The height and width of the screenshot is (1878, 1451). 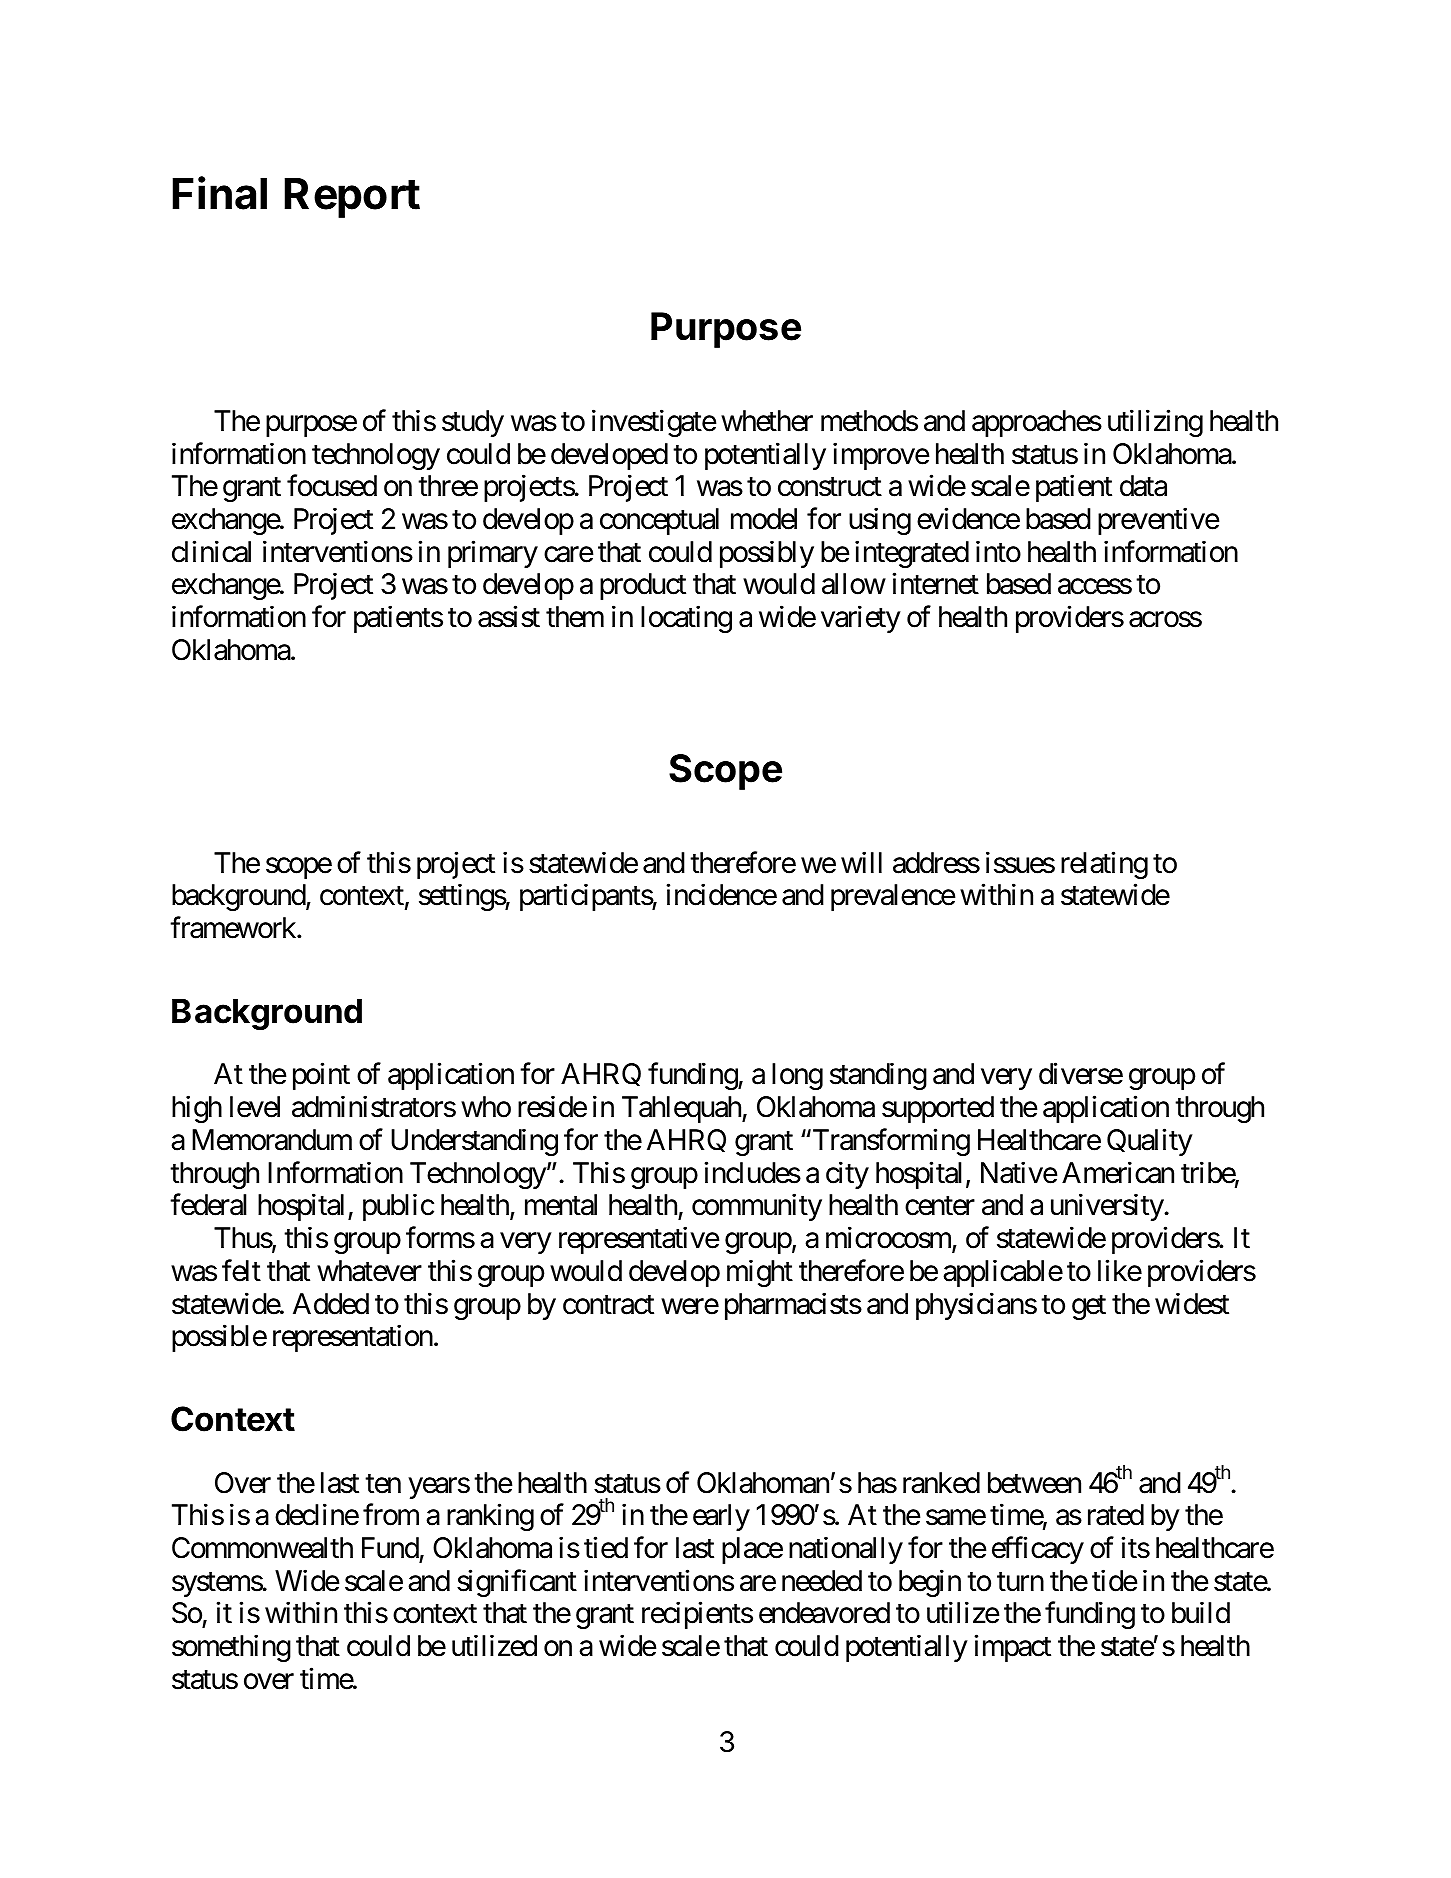 I want to click on Commonwealth, so click(x=262, y=1548).
